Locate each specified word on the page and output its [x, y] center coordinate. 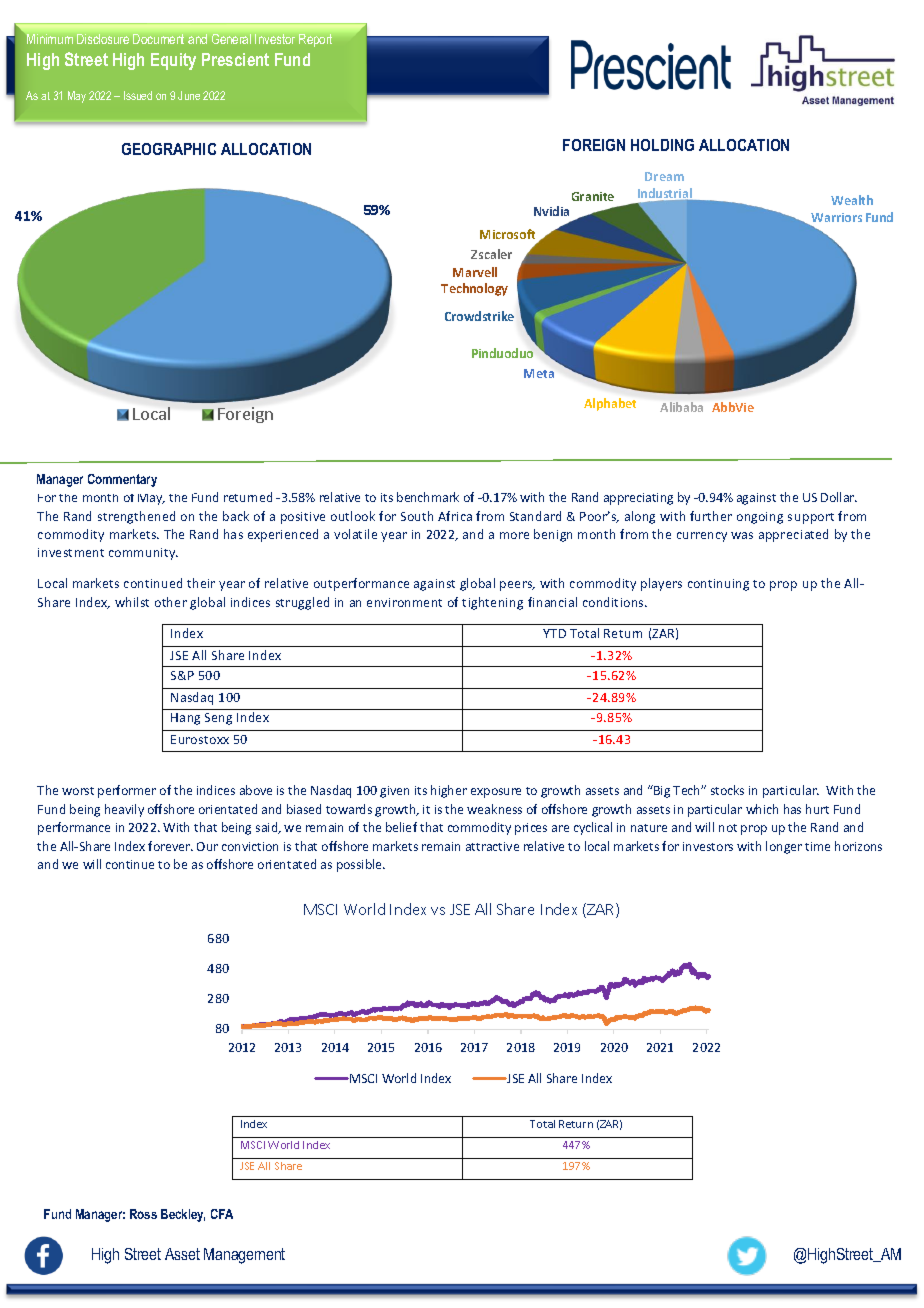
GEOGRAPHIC [169, 149]
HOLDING [662, 145]
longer [784, 847]
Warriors [836, 217]
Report [315, 40]
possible [360, 865]
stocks [727, 790]
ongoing [760, 518]
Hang [185, 719]
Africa [455, 516]
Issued [138, 95]
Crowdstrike [479, 316]
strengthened [136, 517]
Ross [143, 1214]
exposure [496, 793]
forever [170, 846]
